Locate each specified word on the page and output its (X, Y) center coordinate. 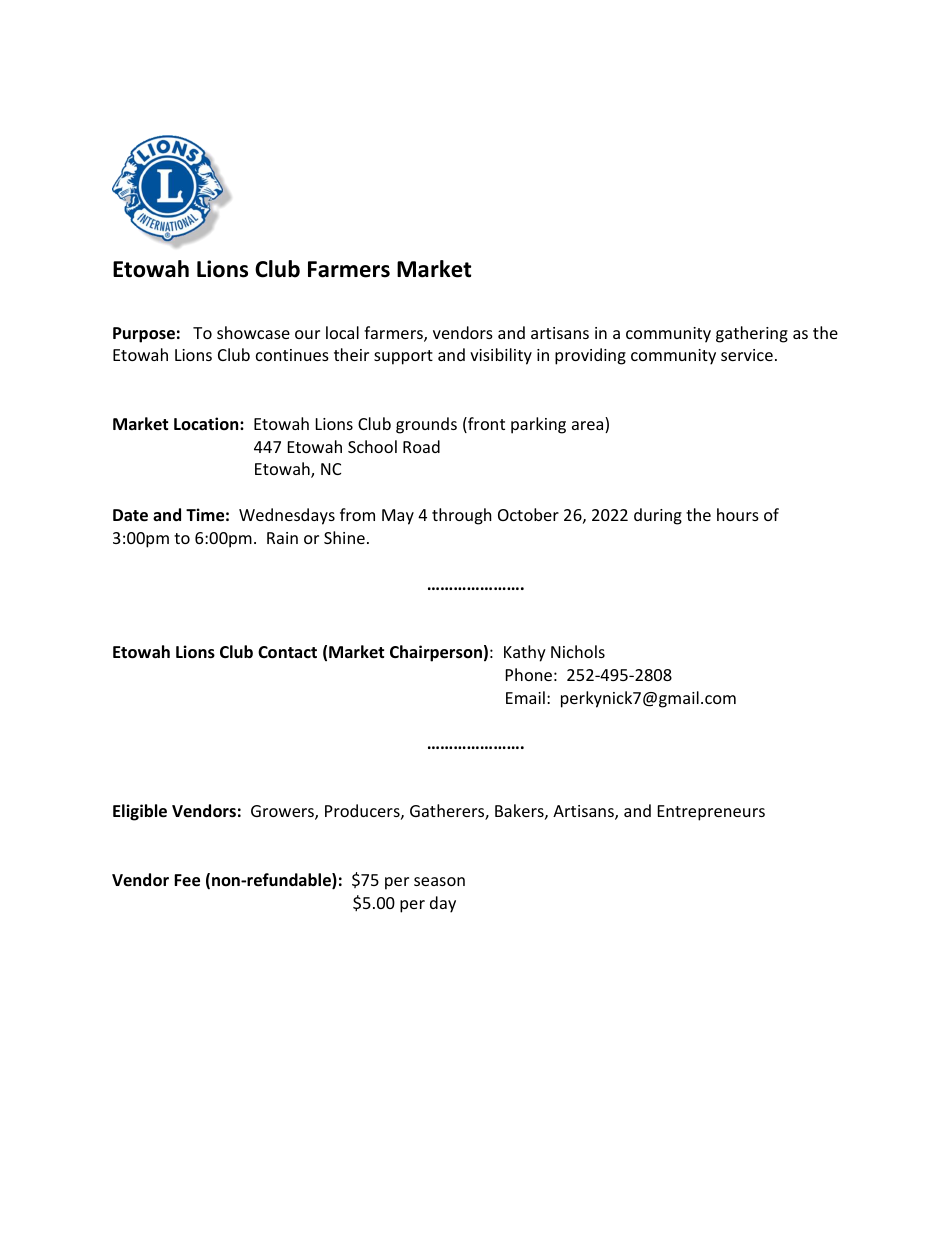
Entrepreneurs (711, 813)
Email (525, 697)
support (403, 357)
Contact (287, 652)
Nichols (578, 651)
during (658, 516)
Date (130, 515)
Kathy (525, 653)
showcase (253, 332)
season (439, 881)
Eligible (140, 812)
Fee (187, 880)
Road (421, 446)
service (747, 355)
